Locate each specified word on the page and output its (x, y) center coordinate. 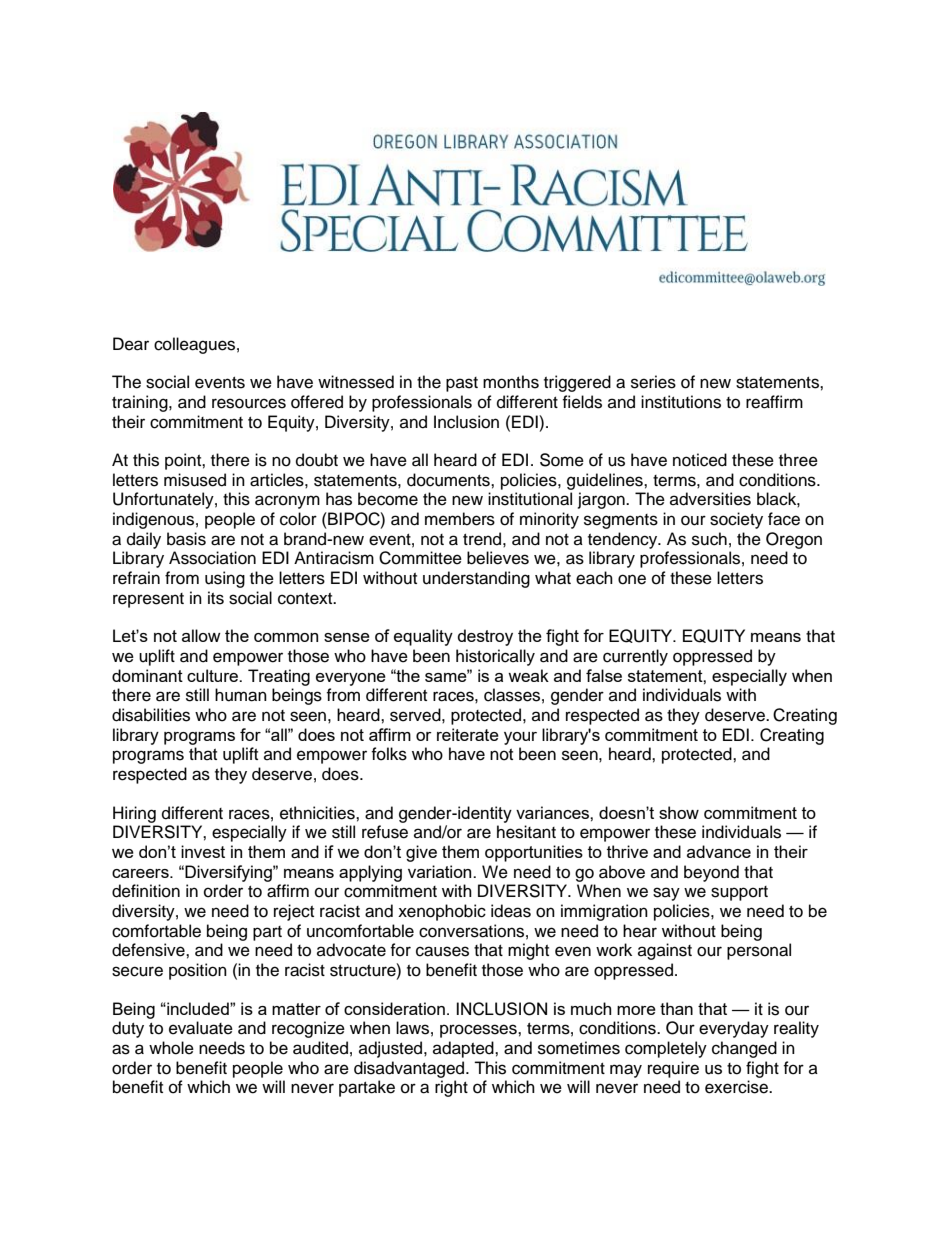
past (462, 384)
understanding (476, 579)
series (653, 382)
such (709, 539)
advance (719, 851)
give (421, 853)
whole (171, 1048)
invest (203, 851)
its (216, 598)
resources (249, 403)
